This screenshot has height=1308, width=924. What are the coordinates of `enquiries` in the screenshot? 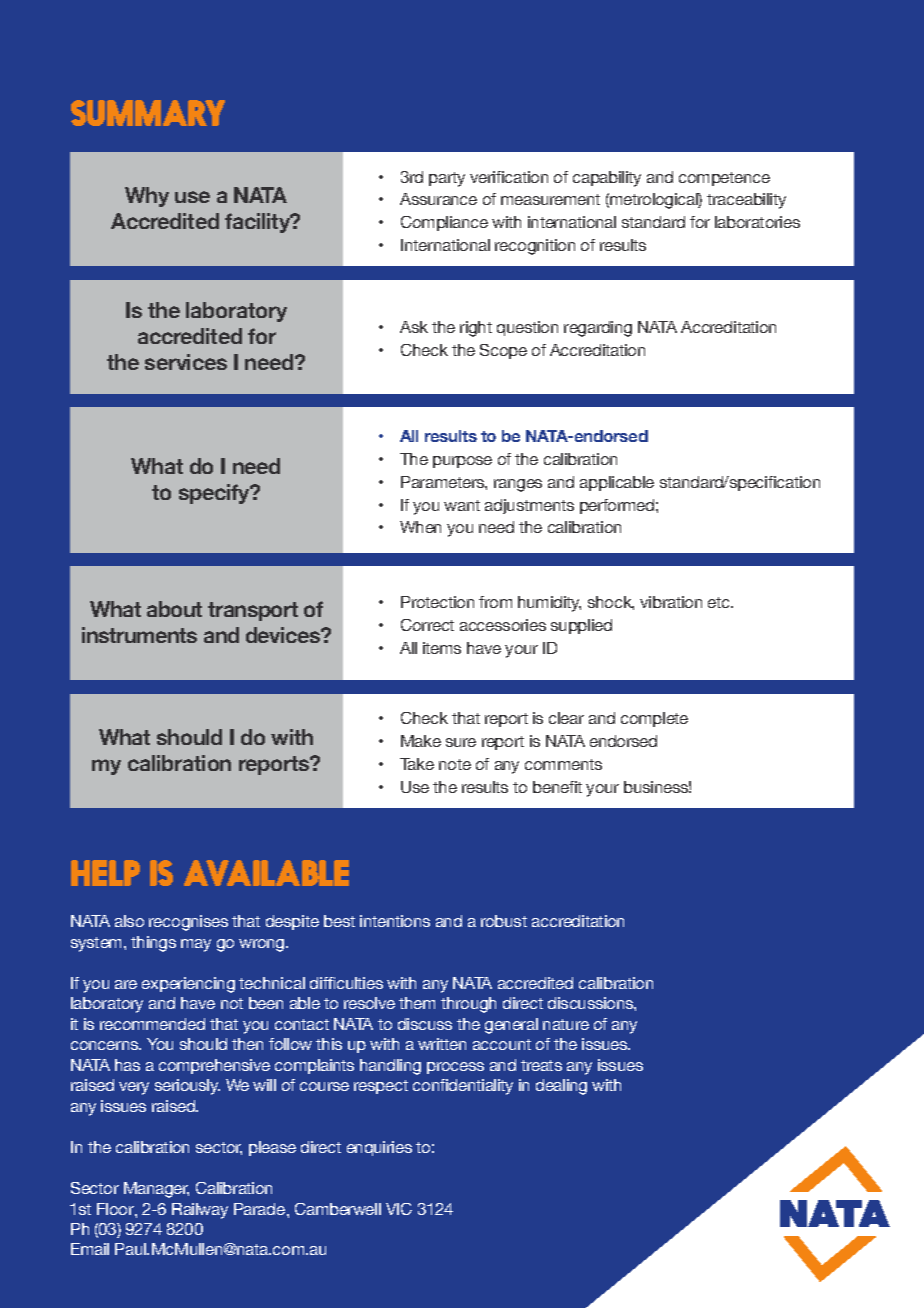 It's located at (379, 1148).
